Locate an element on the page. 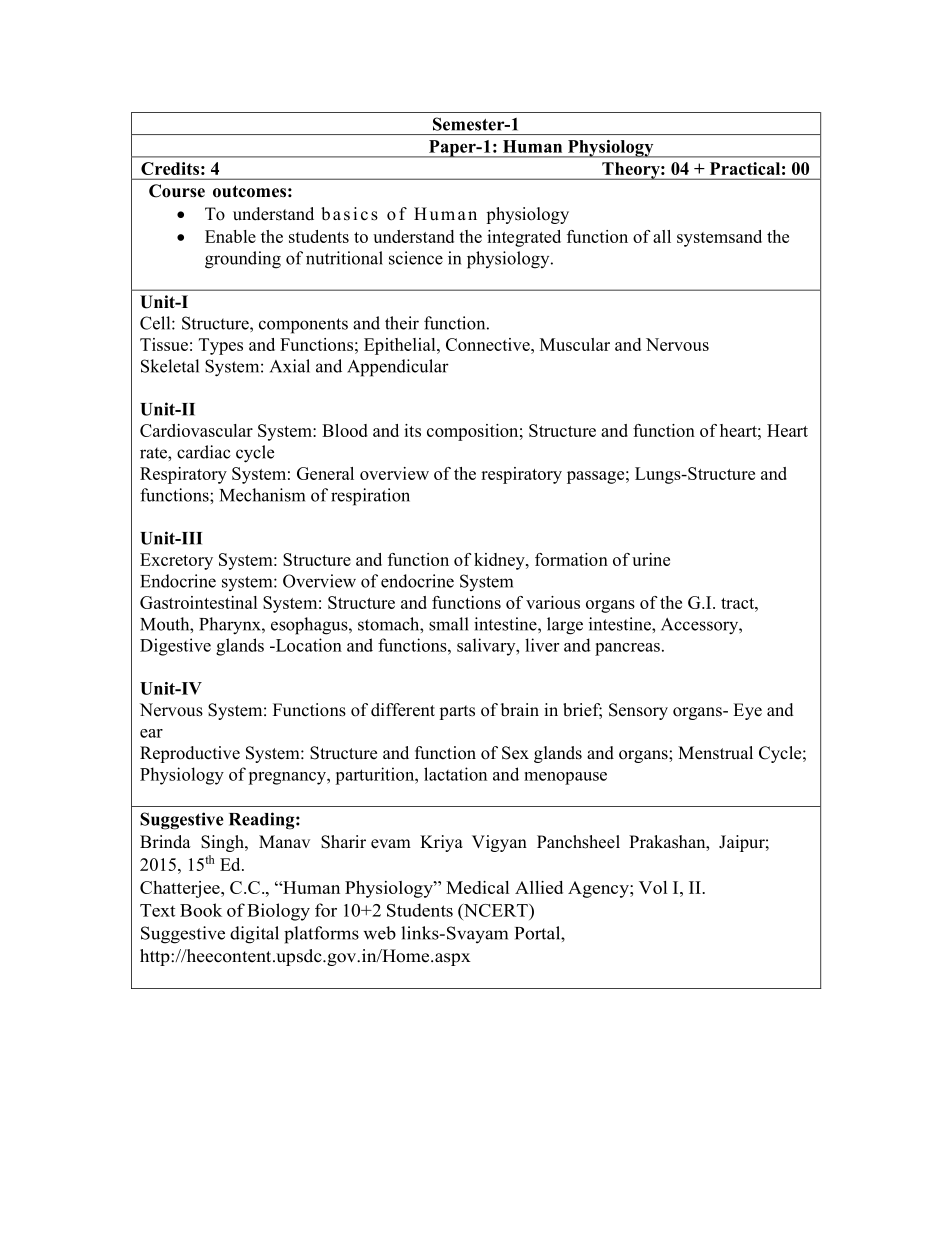  Muscular is located at coordinates (575, 344).
